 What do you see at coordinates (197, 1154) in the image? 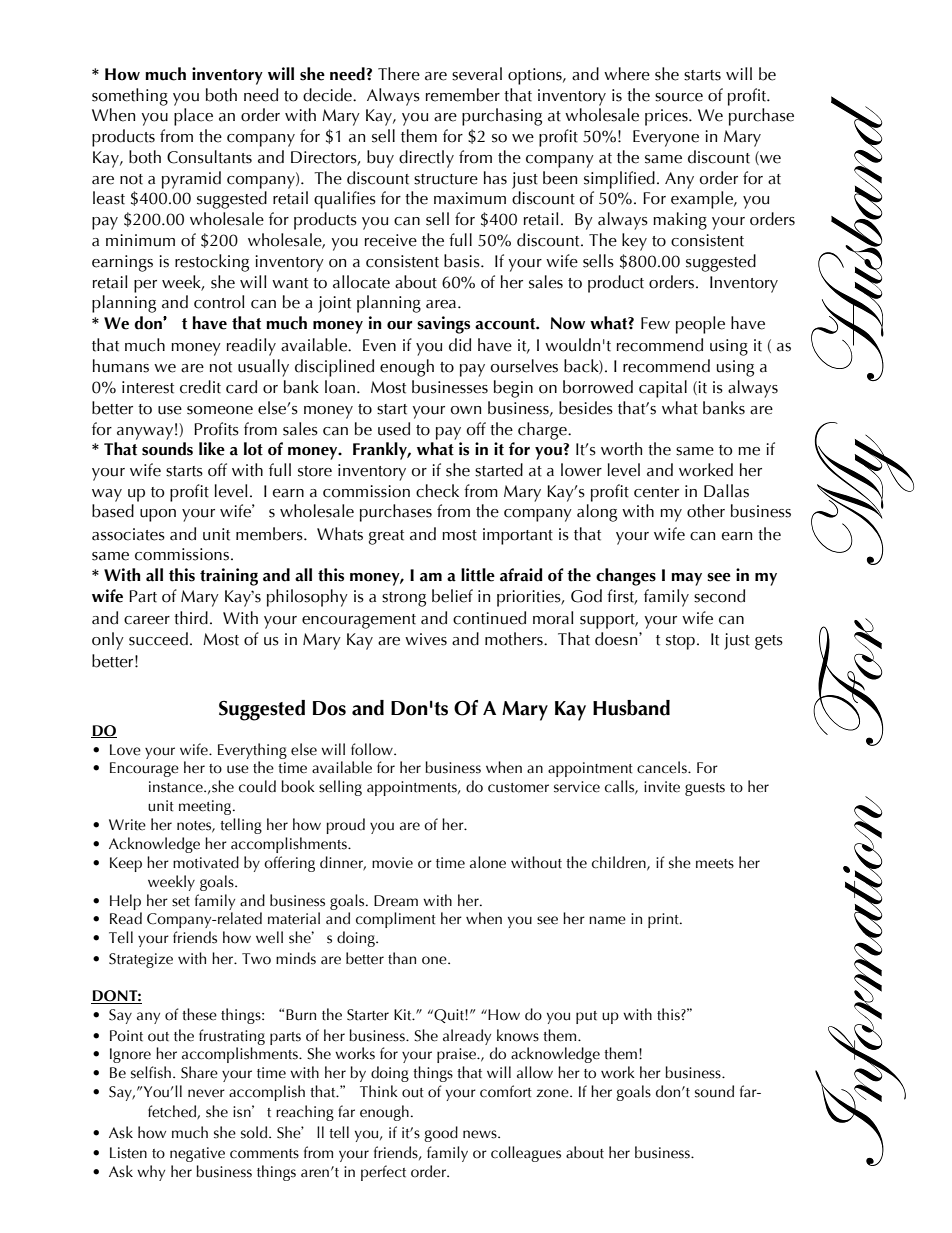
I see `negative` at bounding box center [197, 1154].
